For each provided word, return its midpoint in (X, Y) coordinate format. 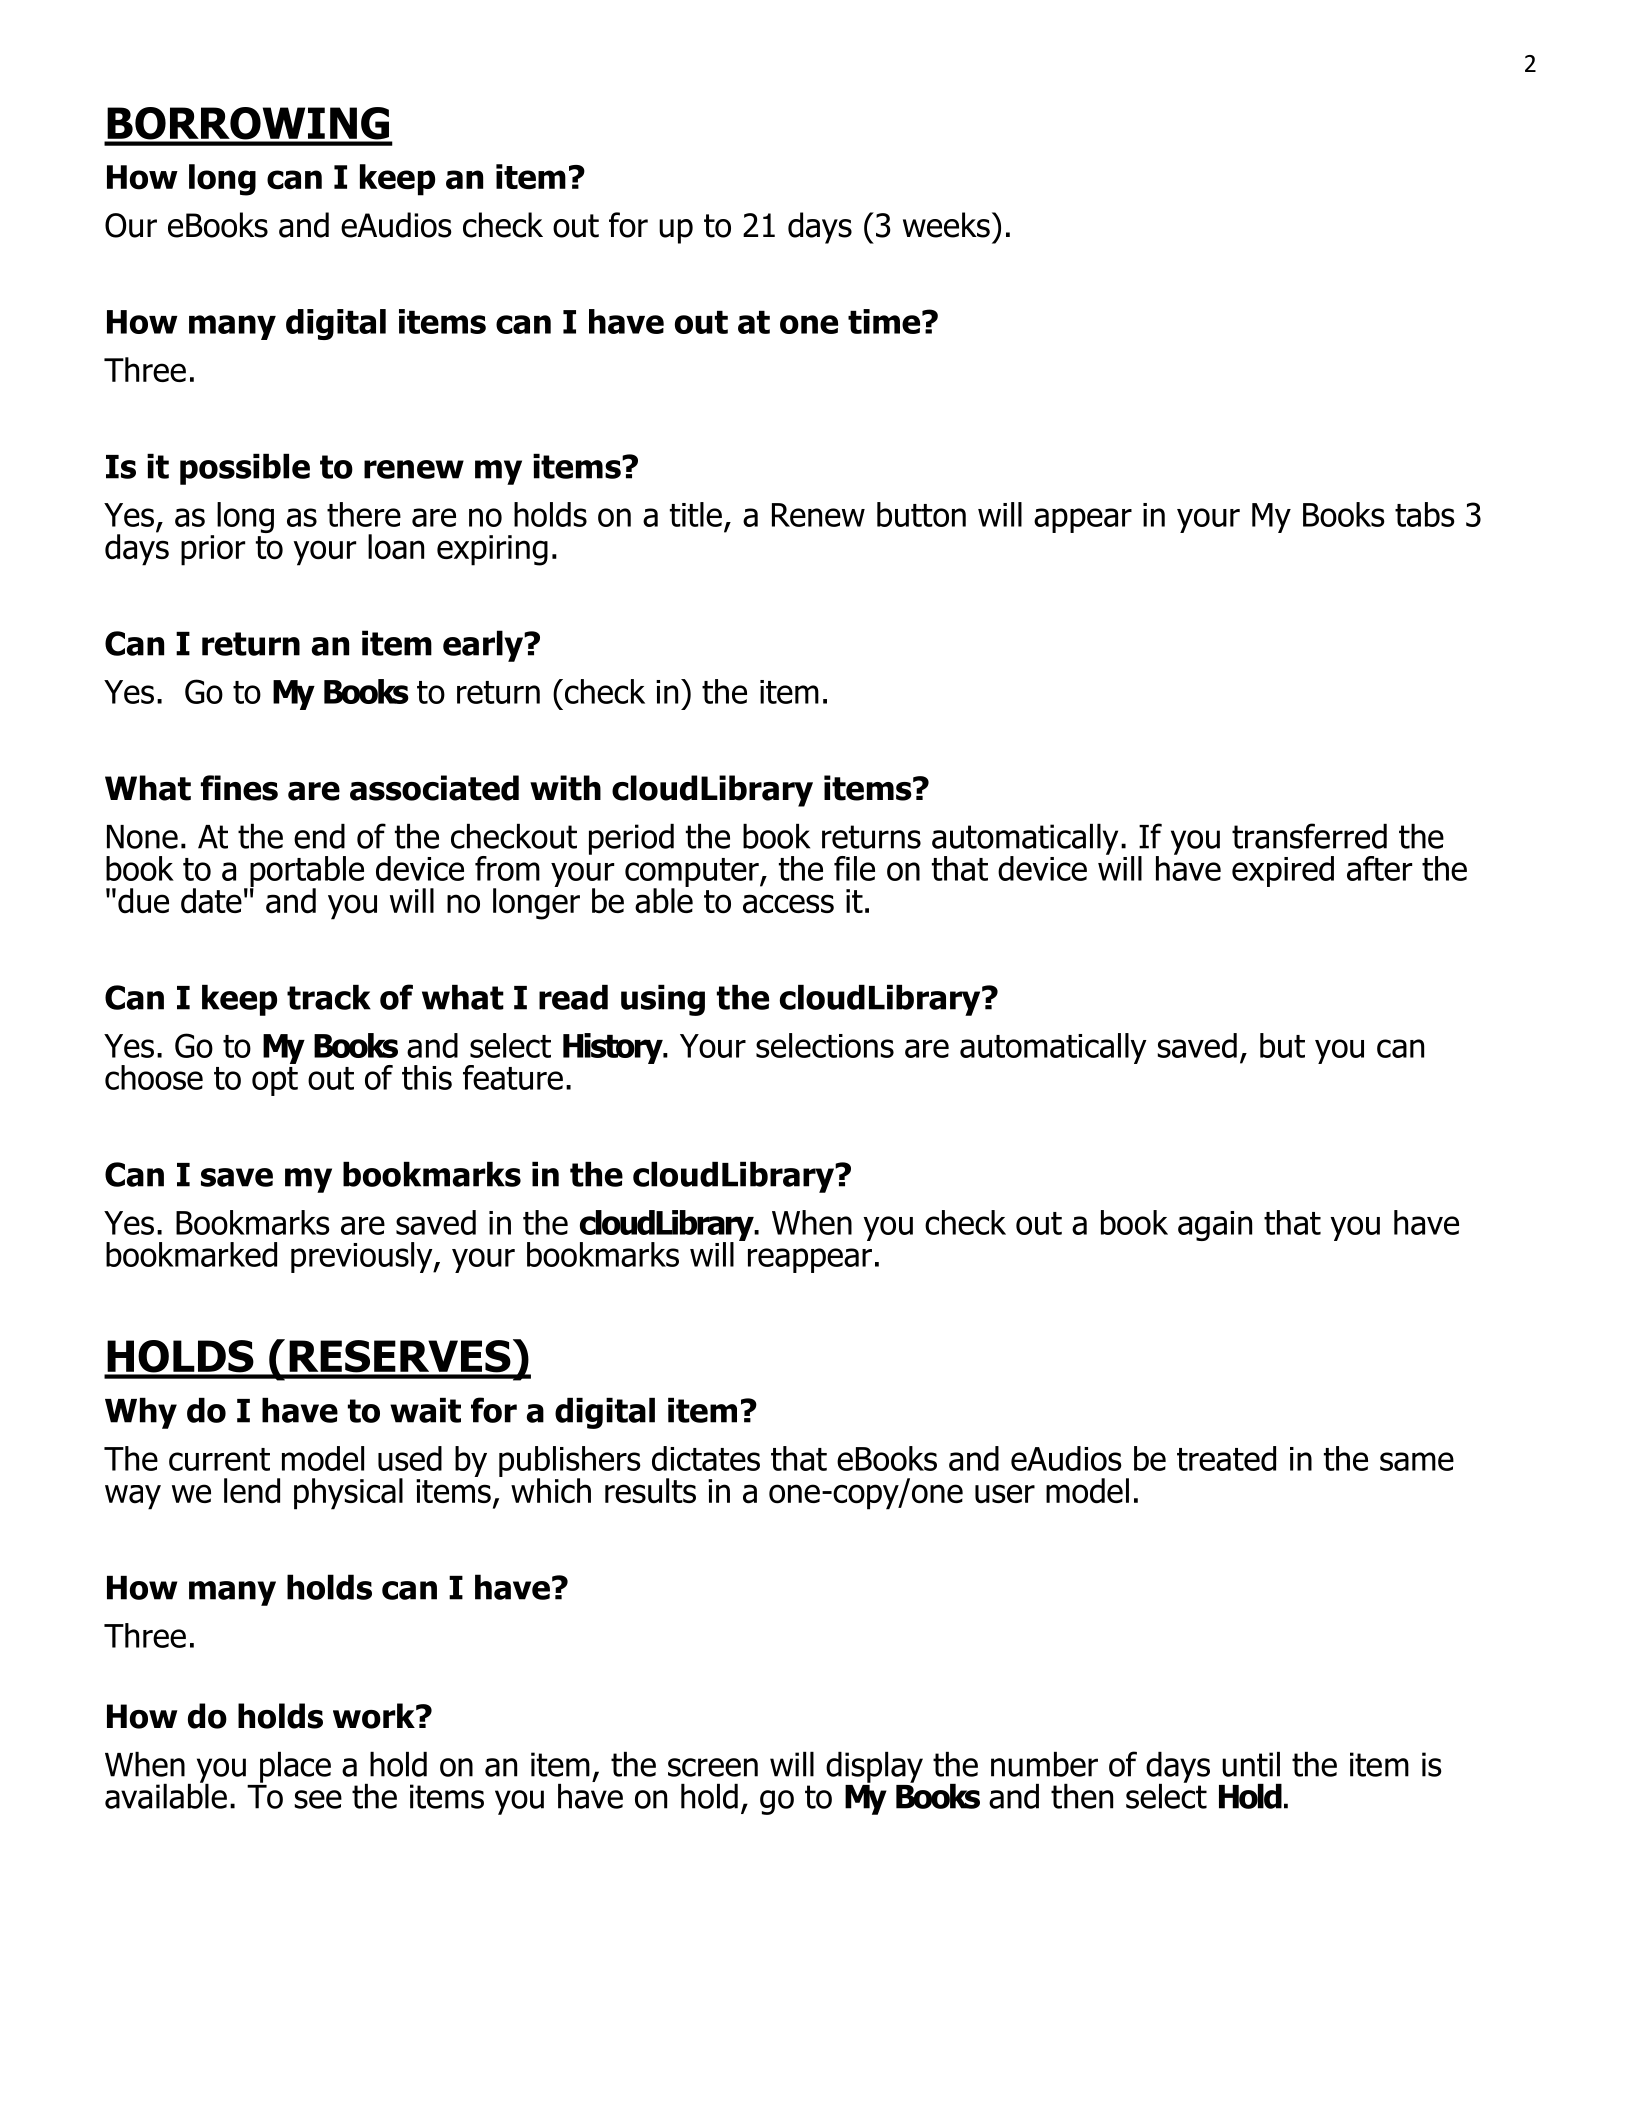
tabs (1425, 514)
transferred (1309, 836)
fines (239, 788)
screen (713, 1767)
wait (425, 1410)
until (1251, 1764)
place (295, 1767)
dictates (706, 1458)
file (854, 868)
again (1215, 1226)
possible (245, 469)
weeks (946, 225)
